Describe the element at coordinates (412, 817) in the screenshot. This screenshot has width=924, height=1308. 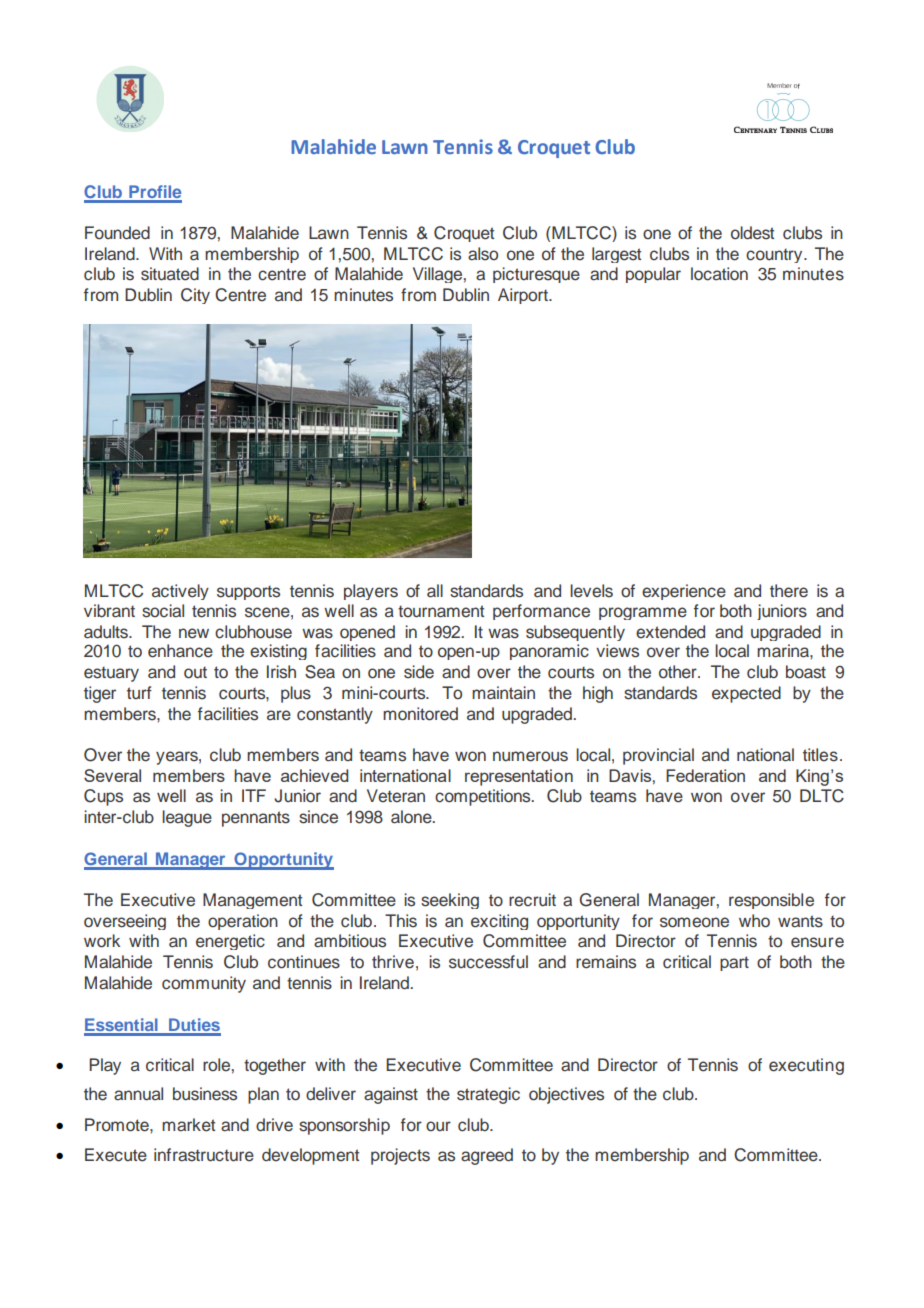
I see `alone` at that location.
